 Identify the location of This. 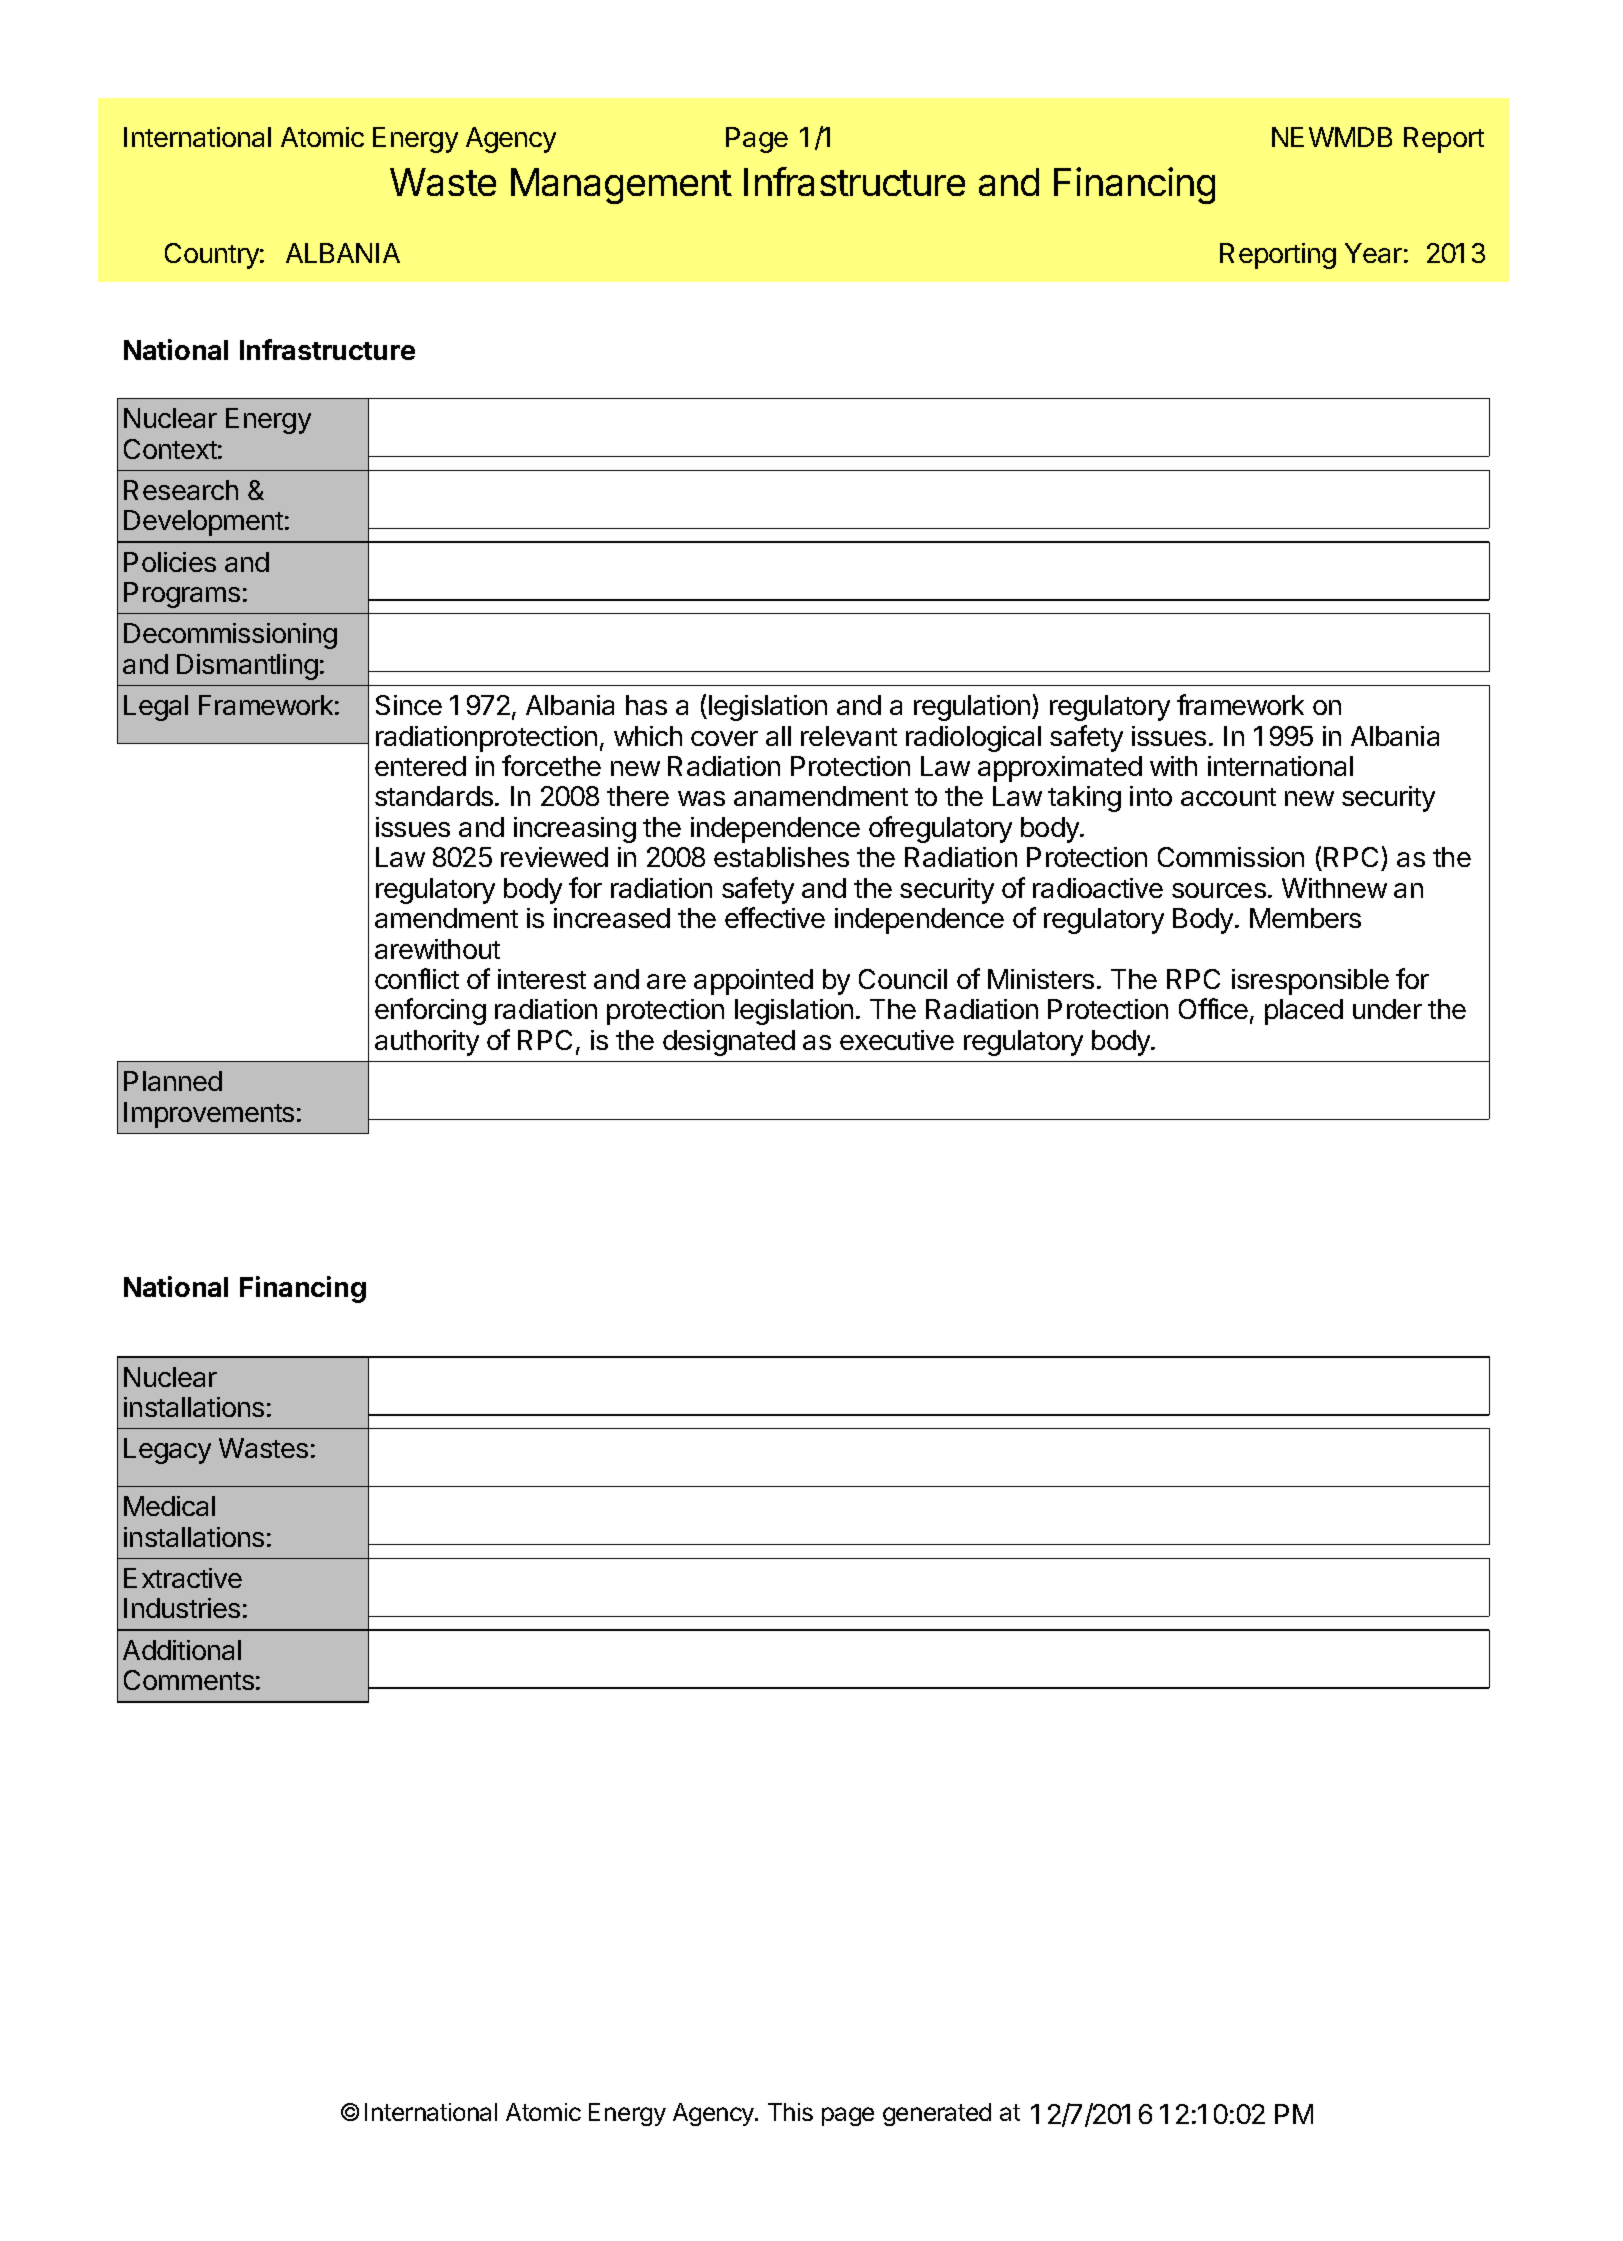
(790, 2112).
